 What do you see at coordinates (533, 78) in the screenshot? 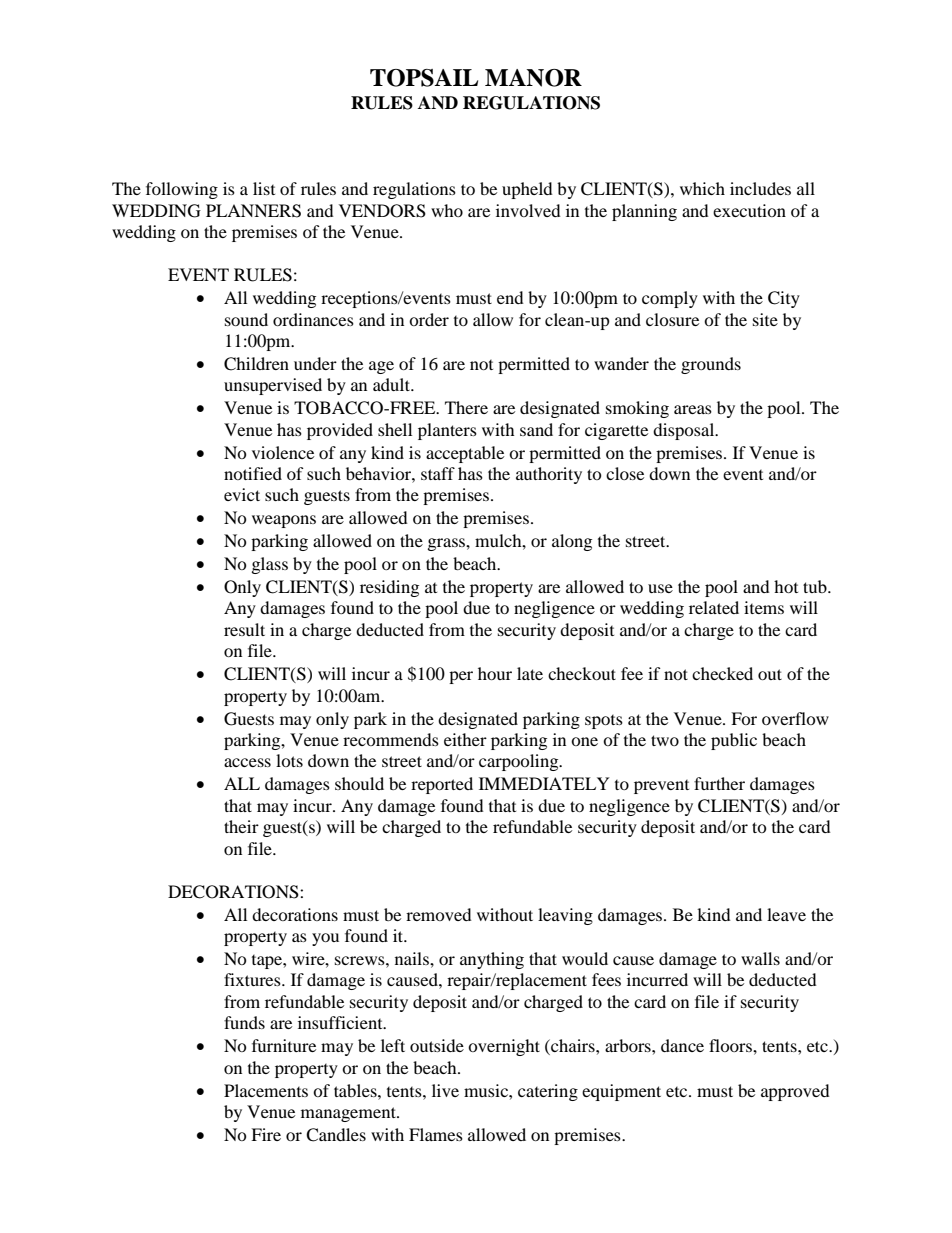
I see `MANOR` at bounding box center [533, 78].
